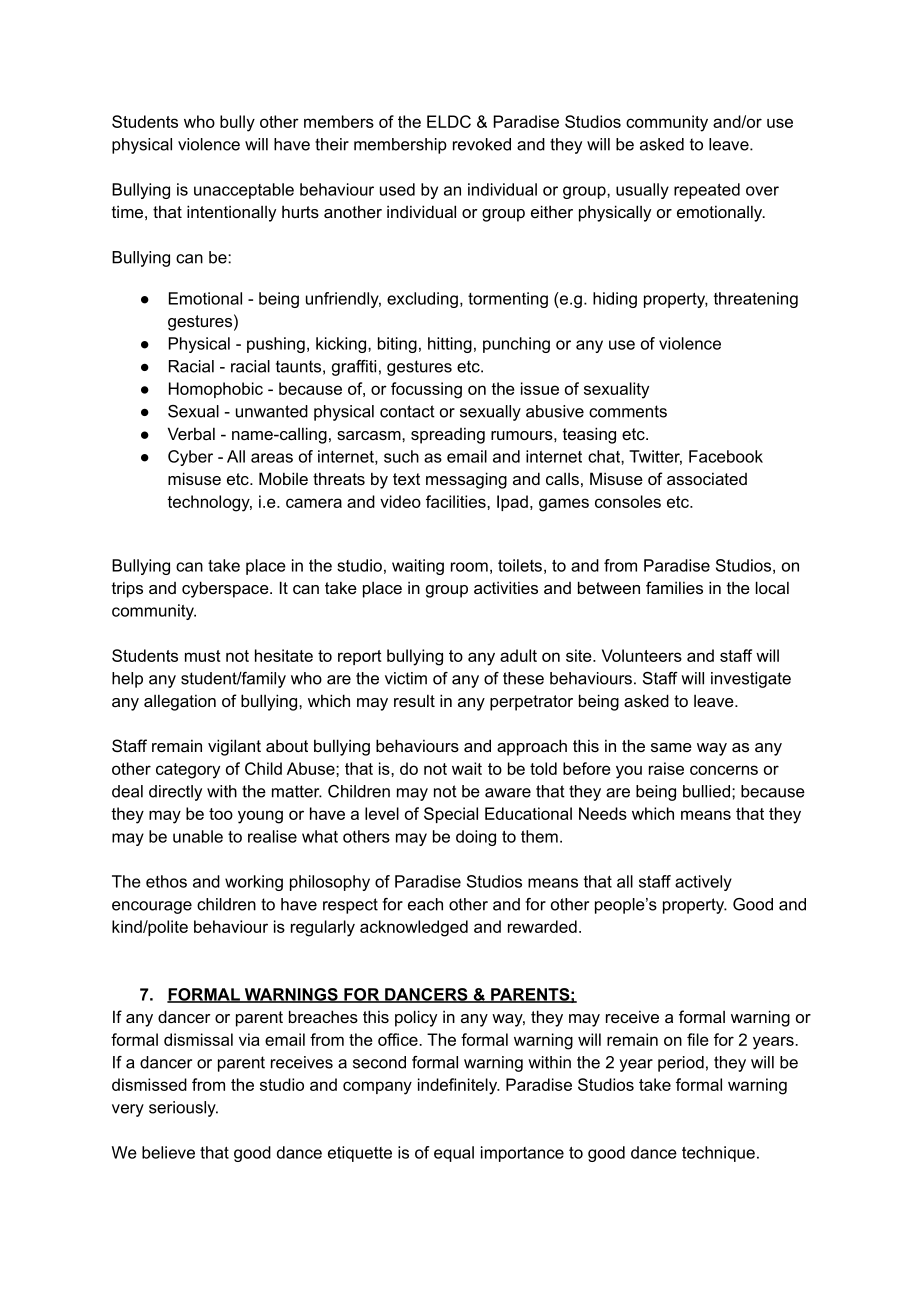  I want to click on unacceptable, so click(244, 191).
